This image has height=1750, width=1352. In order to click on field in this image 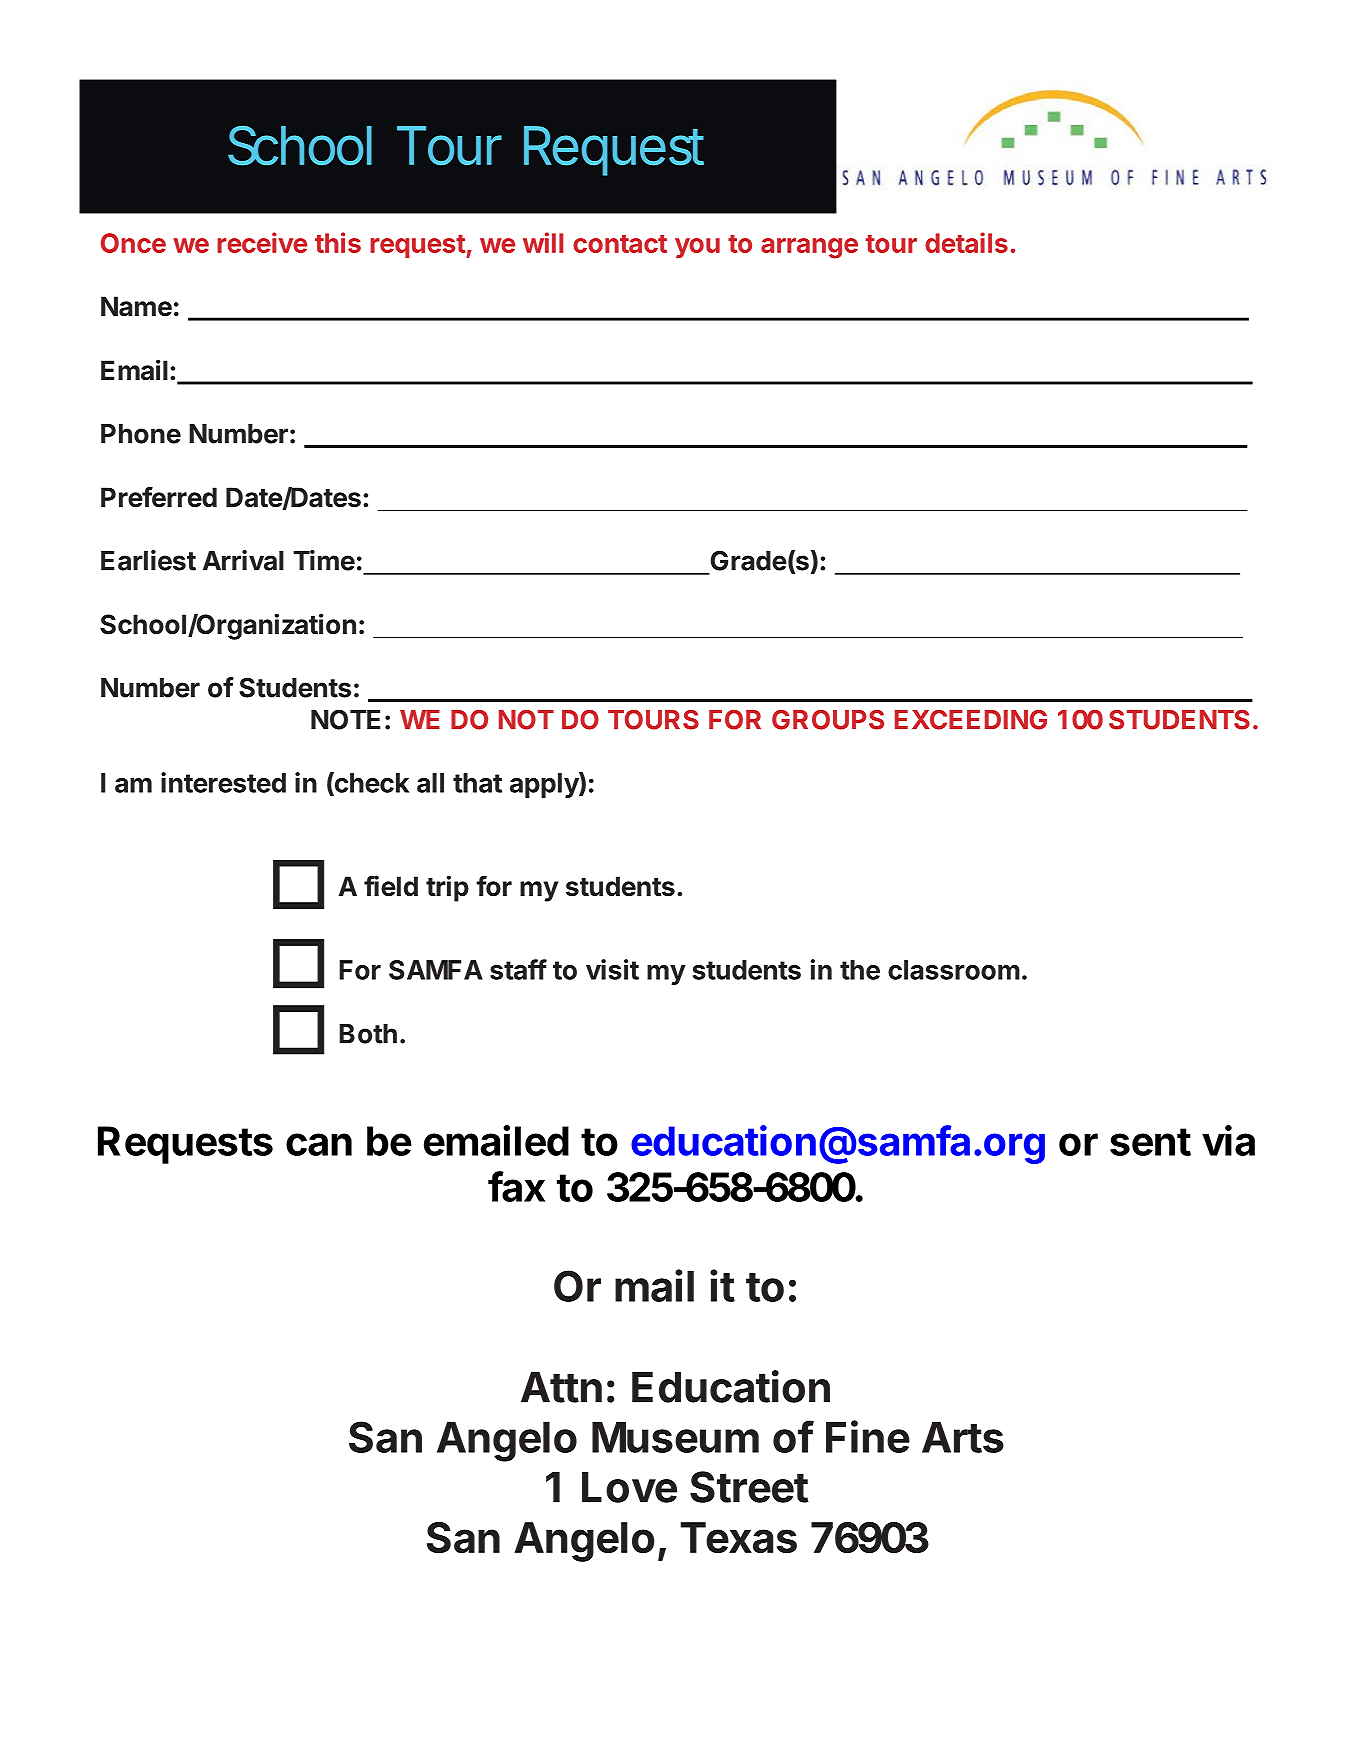, I will do `click(391, 886)`.
